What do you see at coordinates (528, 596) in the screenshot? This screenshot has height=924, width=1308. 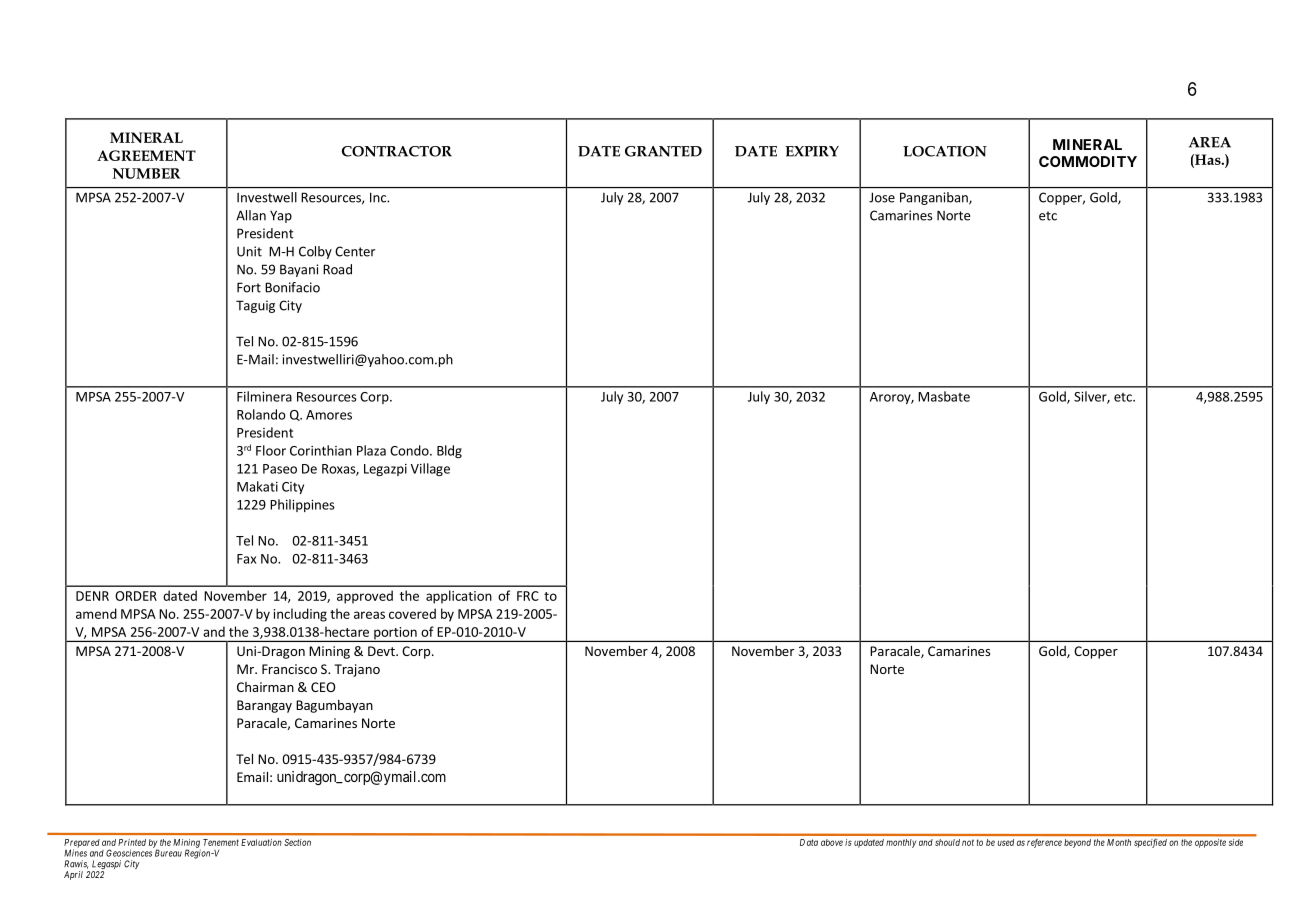 I see `FRC` at bounding box center [528, 596].
